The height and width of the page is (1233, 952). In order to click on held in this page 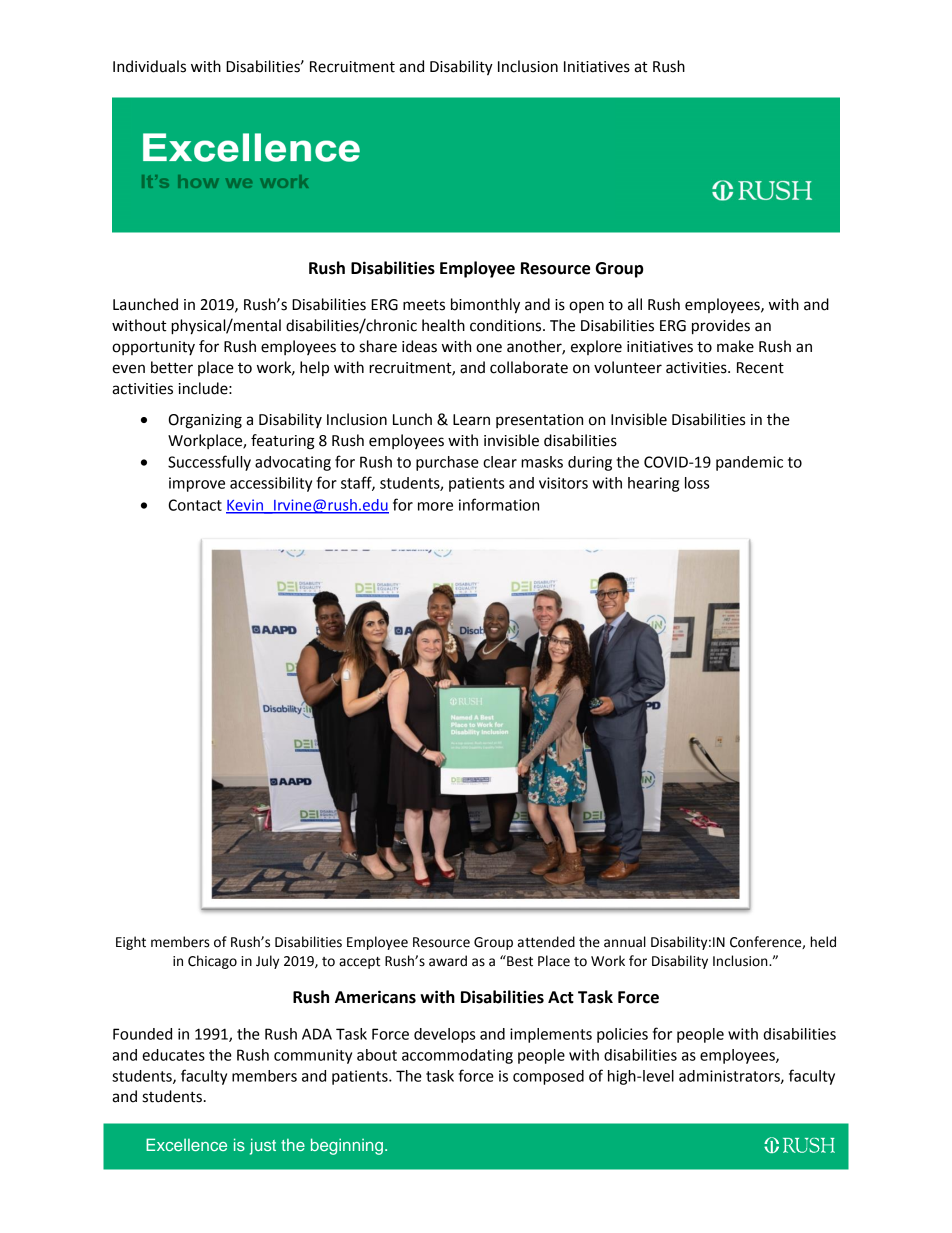, I will do `click(823, 942)`.
